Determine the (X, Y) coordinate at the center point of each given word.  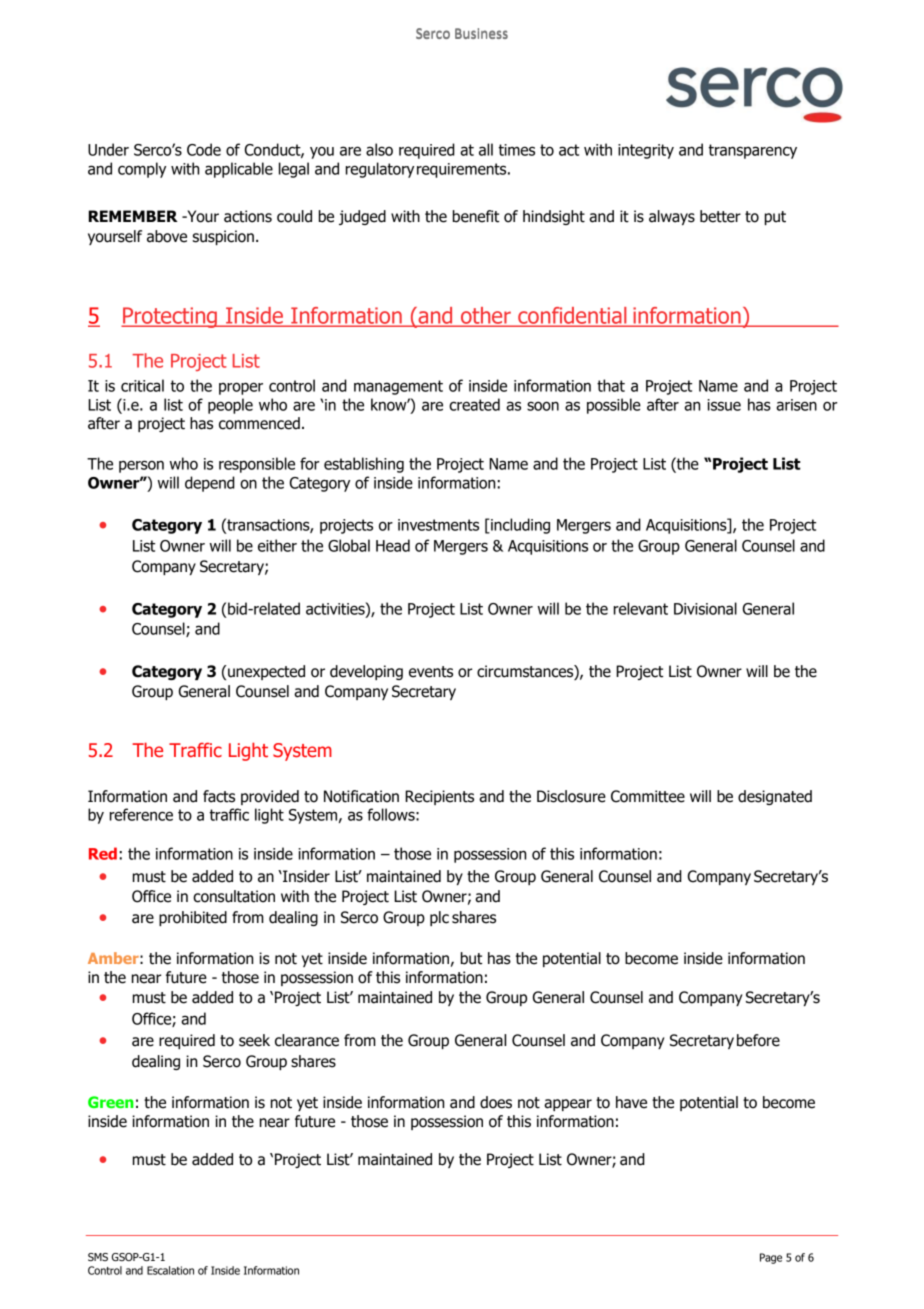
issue (724, 405)
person (141, 466)
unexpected (265, 672)
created (474, 404)
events (431, 672)
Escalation (170, 1270)
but (471, 958)
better (720, 216)
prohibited (193, 918)
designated (775, 797)
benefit (476, 216)
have (631, 1102)
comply (142, 170)
